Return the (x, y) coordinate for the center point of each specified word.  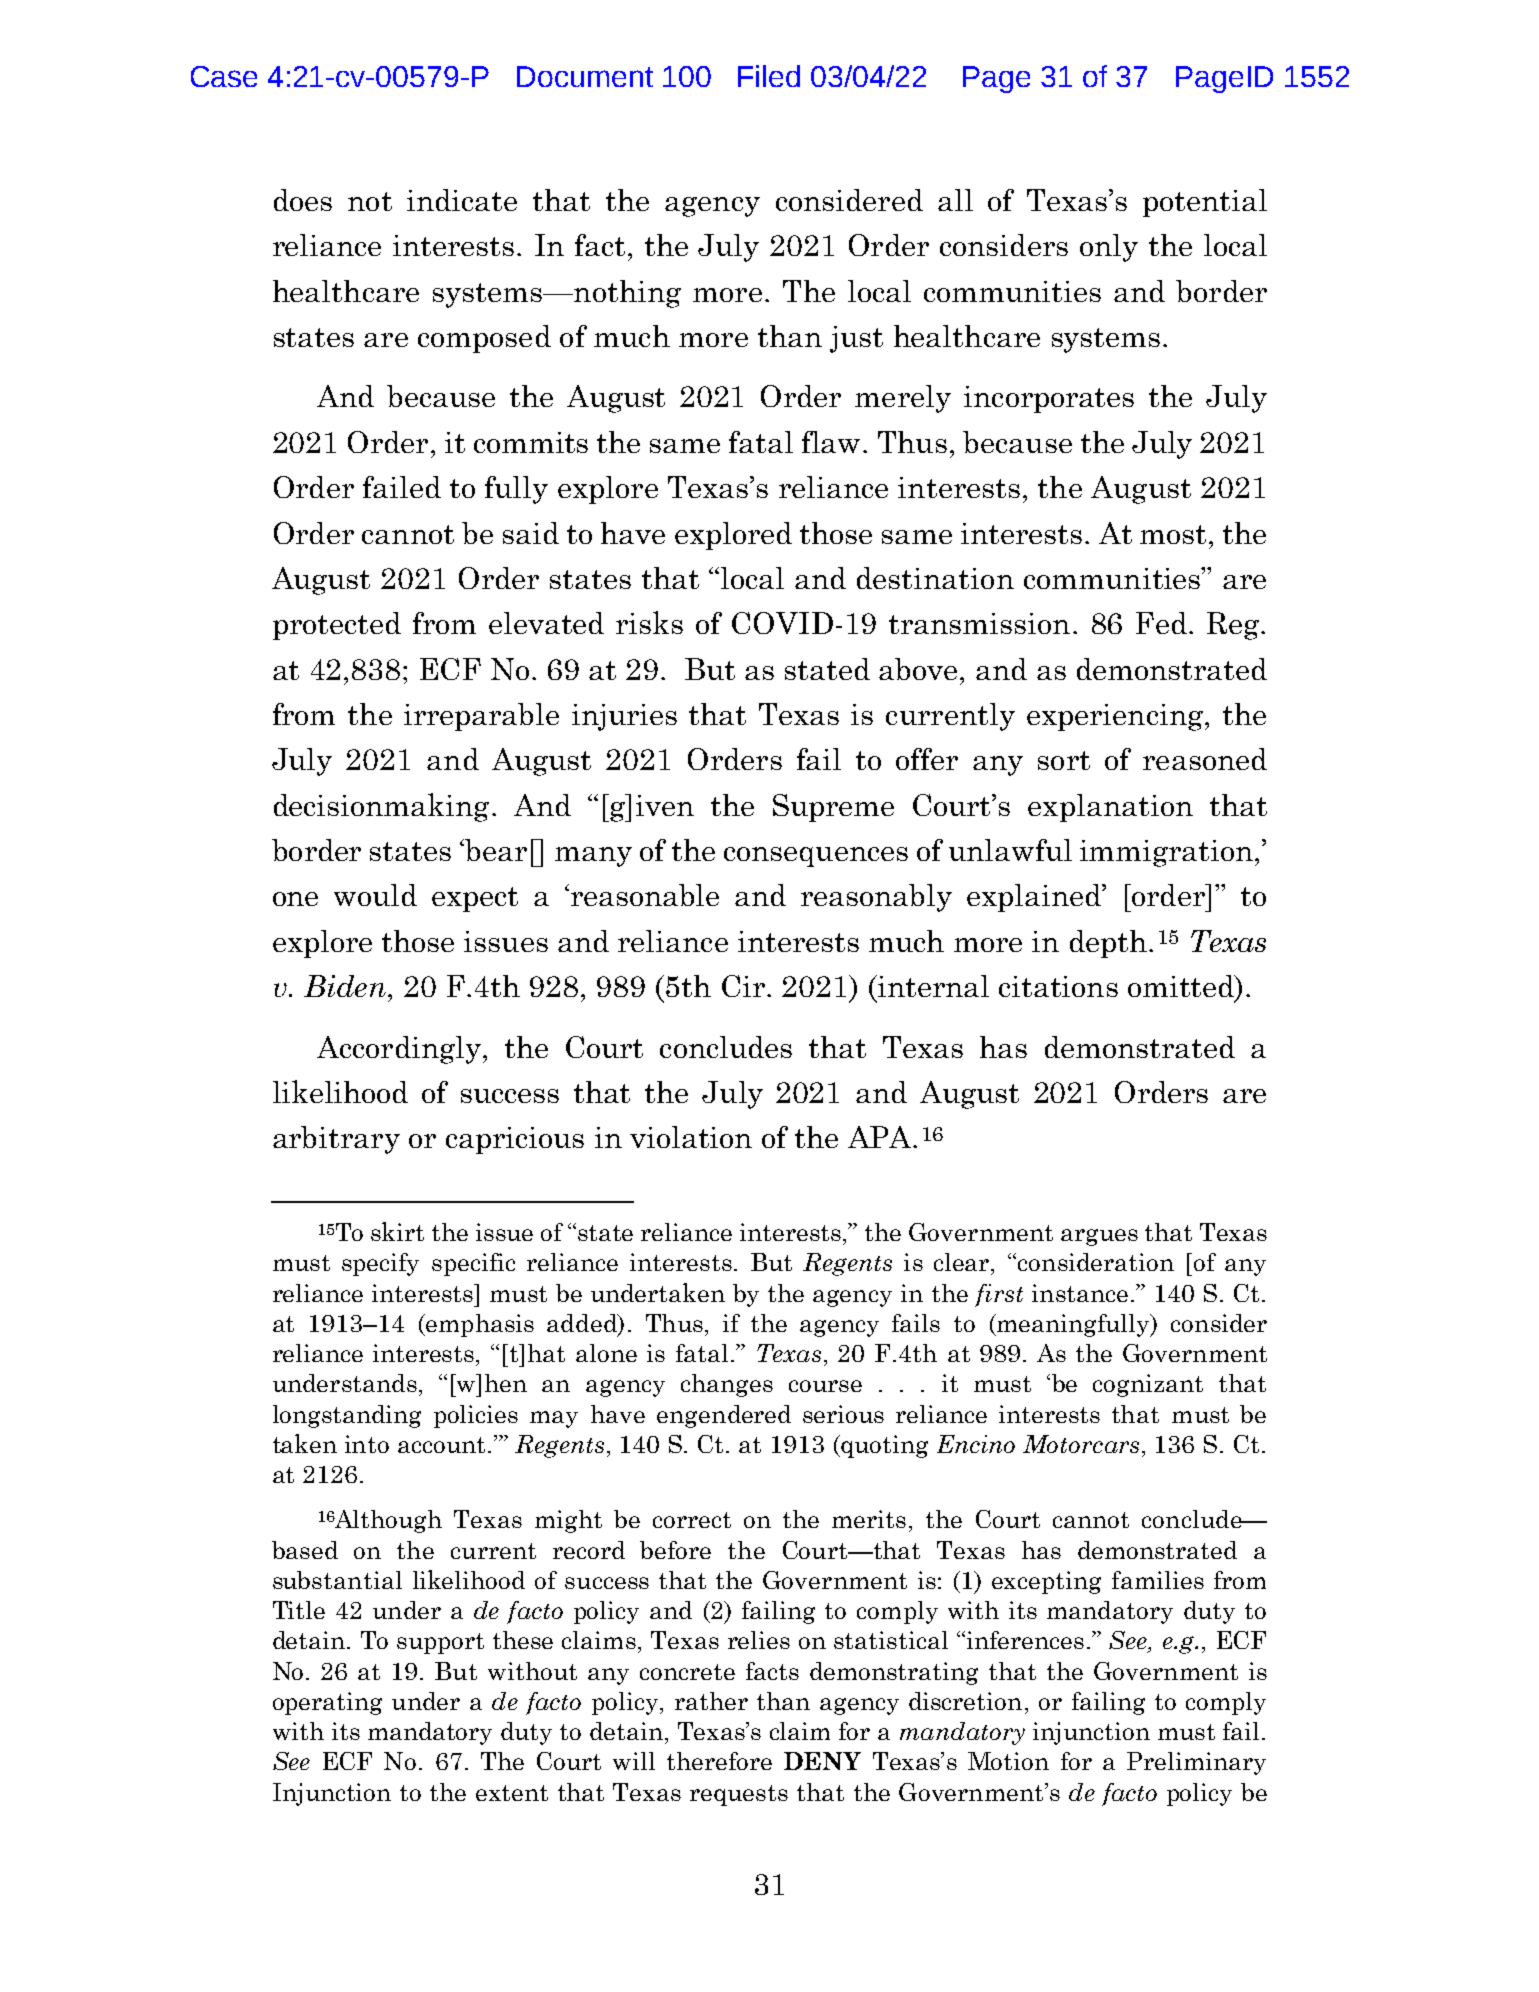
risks (649, 622)
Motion (1008, 1761)
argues (1099, 1237)
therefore (719, 1761)
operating (327, 1703)
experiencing (1116, 717)
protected (337, 626)
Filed (769, 76)
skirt (397, 1231)
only (1109, 248)
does (303, 200)
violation (691, 1137)
